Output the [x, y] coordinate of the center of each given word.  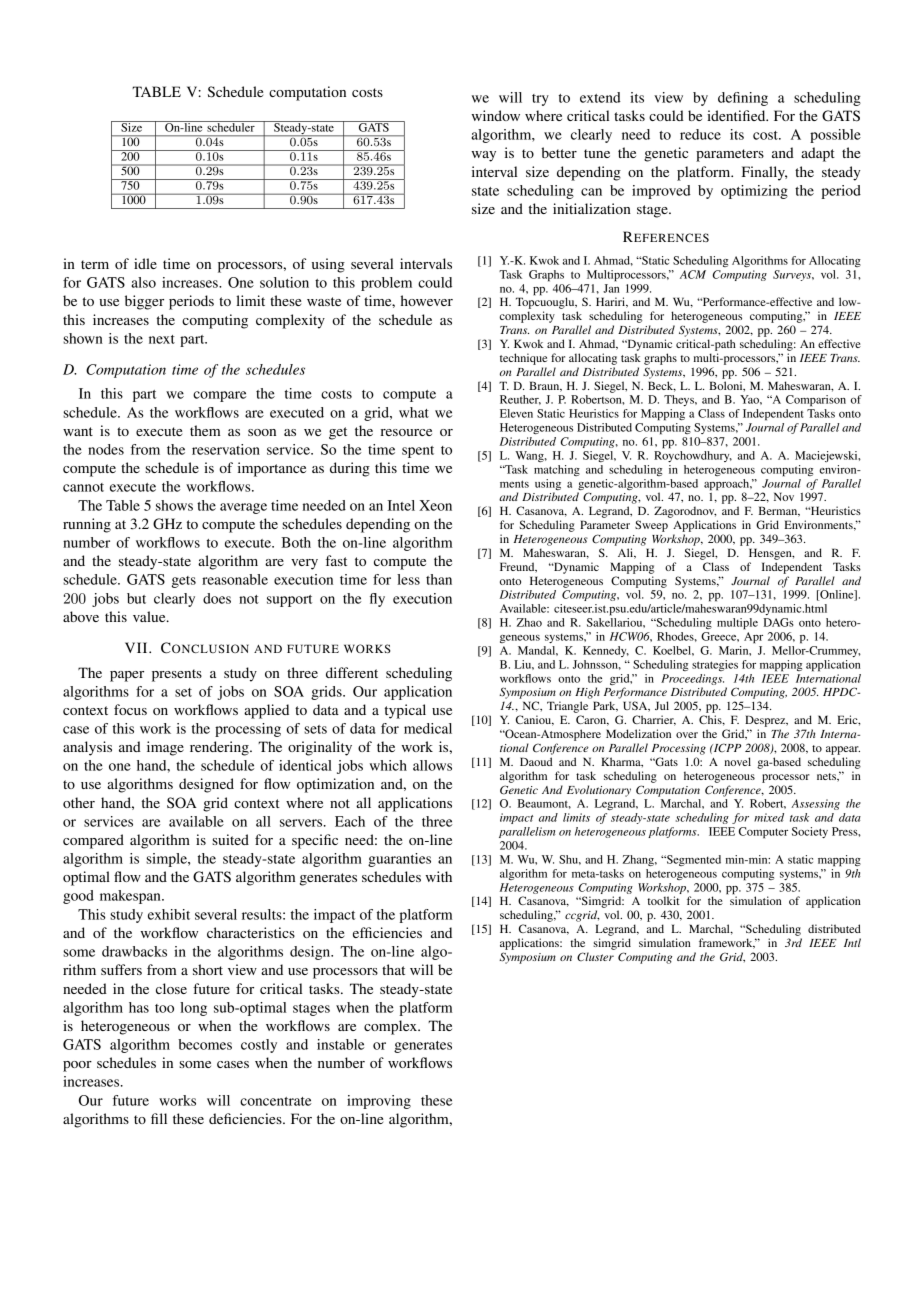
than [439, 579]
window [495, 115]
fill [159, 1118]
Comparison [816, 401]
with [438, 876]
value [150, 616]
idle [145, 263]
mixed [769, 817]
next [162, 339]
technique [523, 359]
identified [737, 115]
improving [379, 1102]
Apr [753, 638]
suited [230, 839]
